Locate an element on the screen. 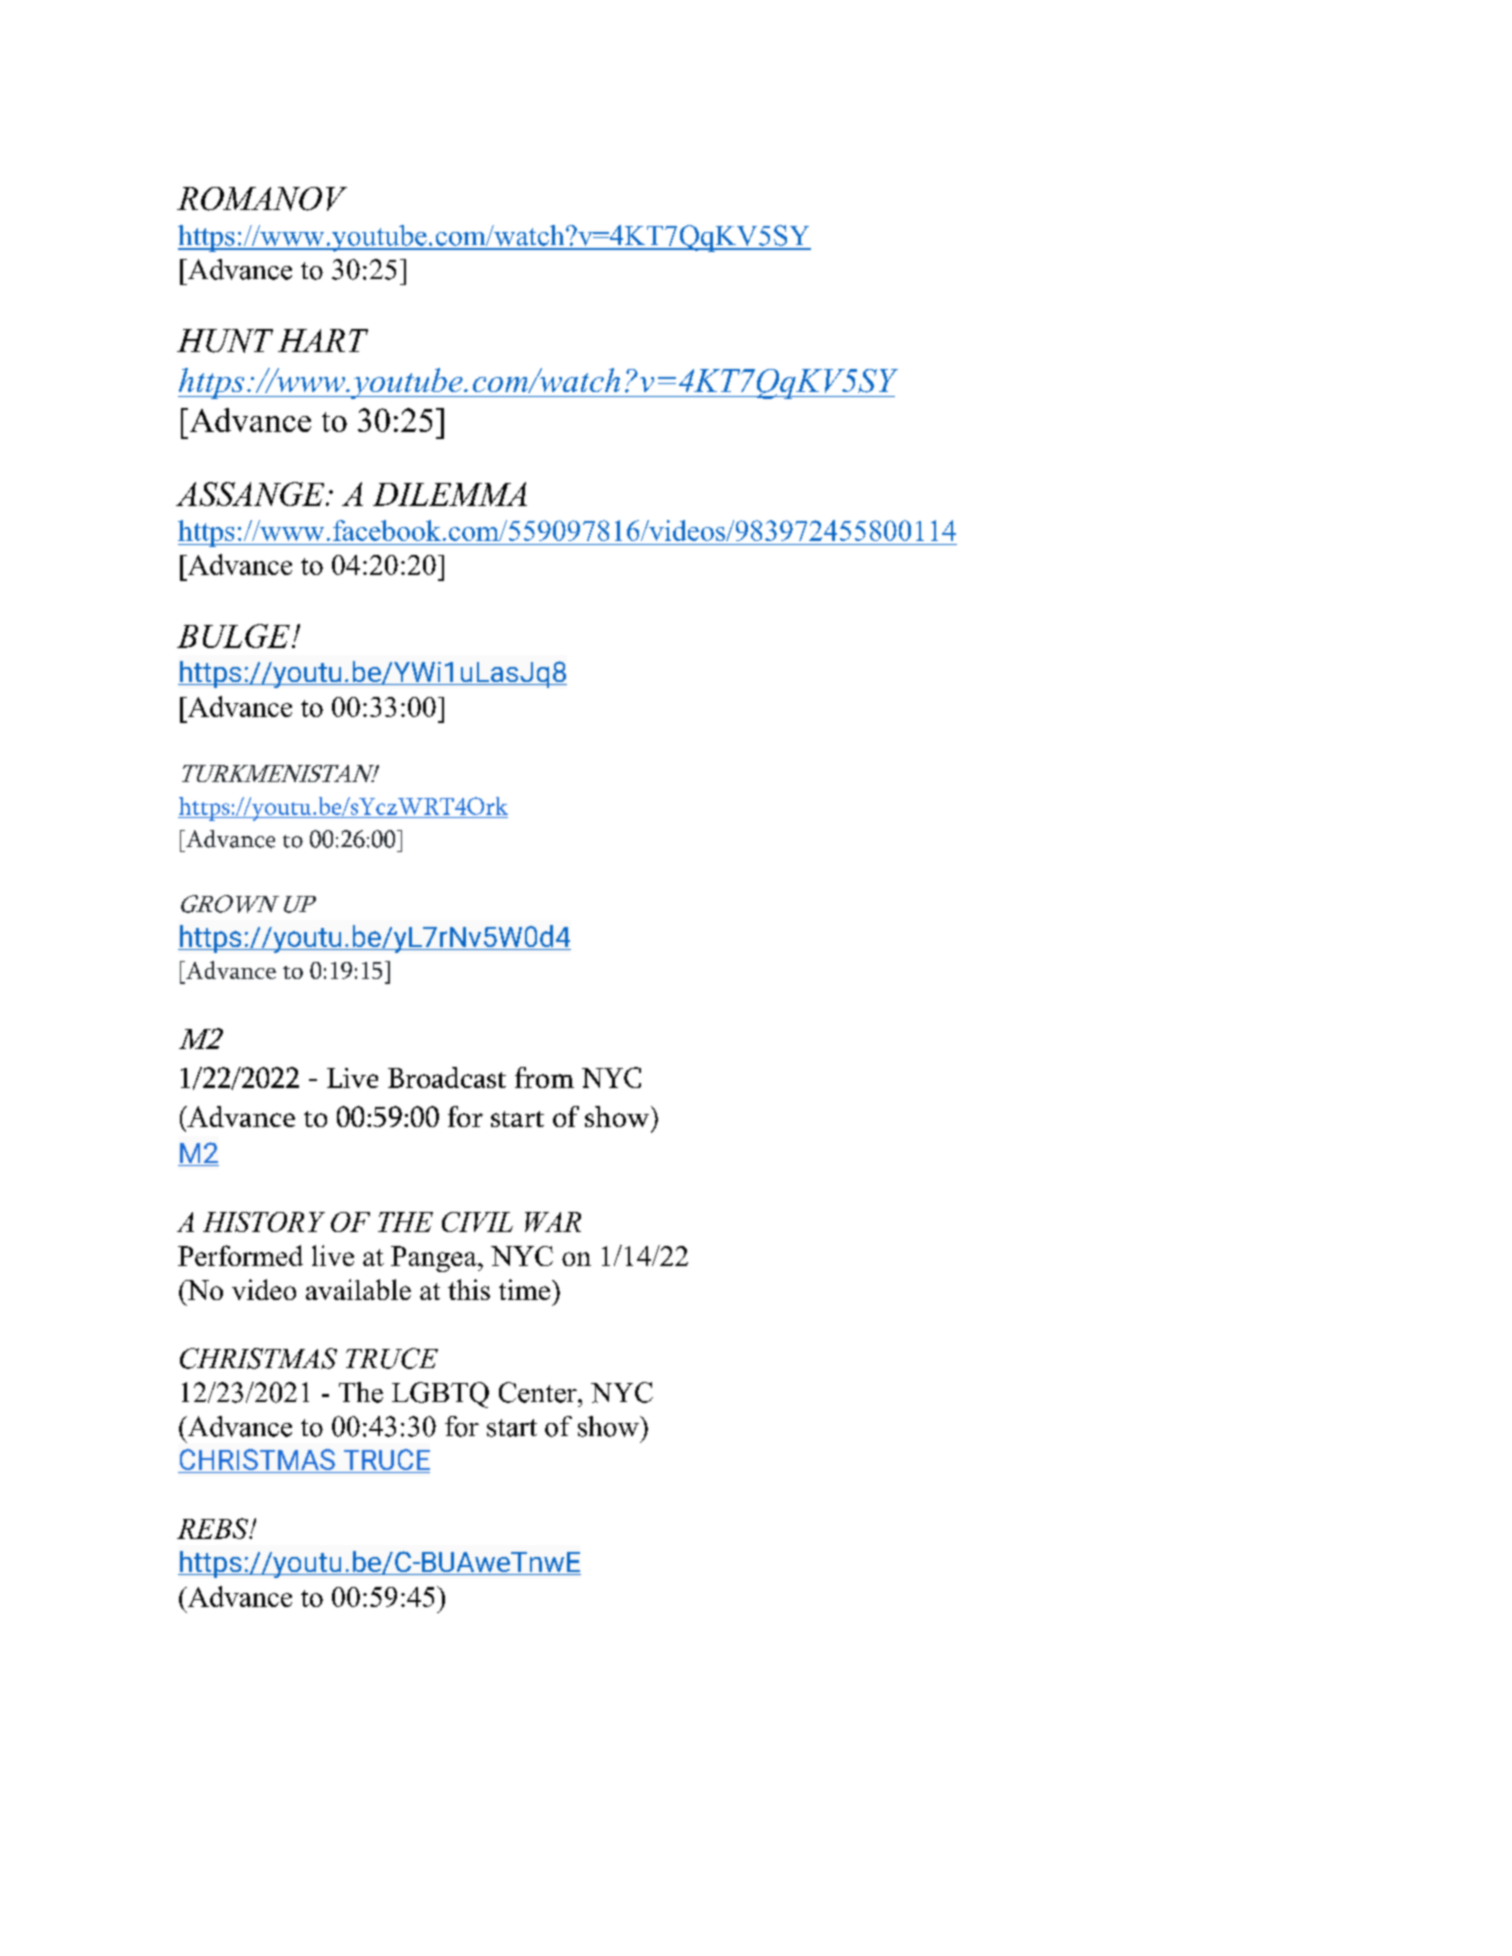  DILEMMA is located at coordinates (450, 494).
